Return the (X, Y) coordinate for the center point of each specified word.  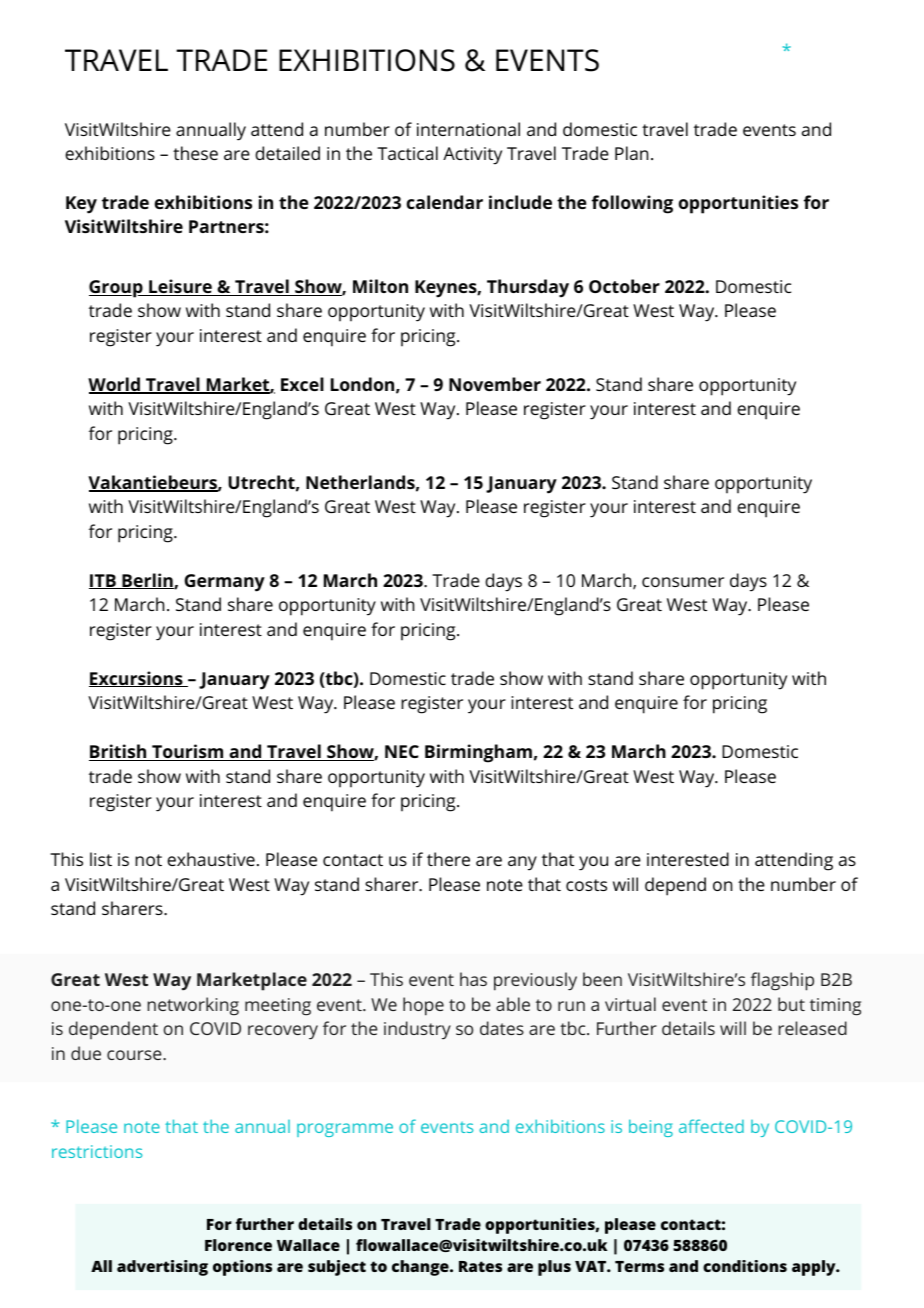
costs (586, 885)
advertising (162, 1268)
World (115, 385)
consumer (683, 582)
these (195, 153)
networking (193, 1006)
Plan (631, 153)
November (495, 384)
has (473, 979)
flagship (782, 981)
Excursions (137, 679)
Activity (472, 156)
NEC (402, 751)
